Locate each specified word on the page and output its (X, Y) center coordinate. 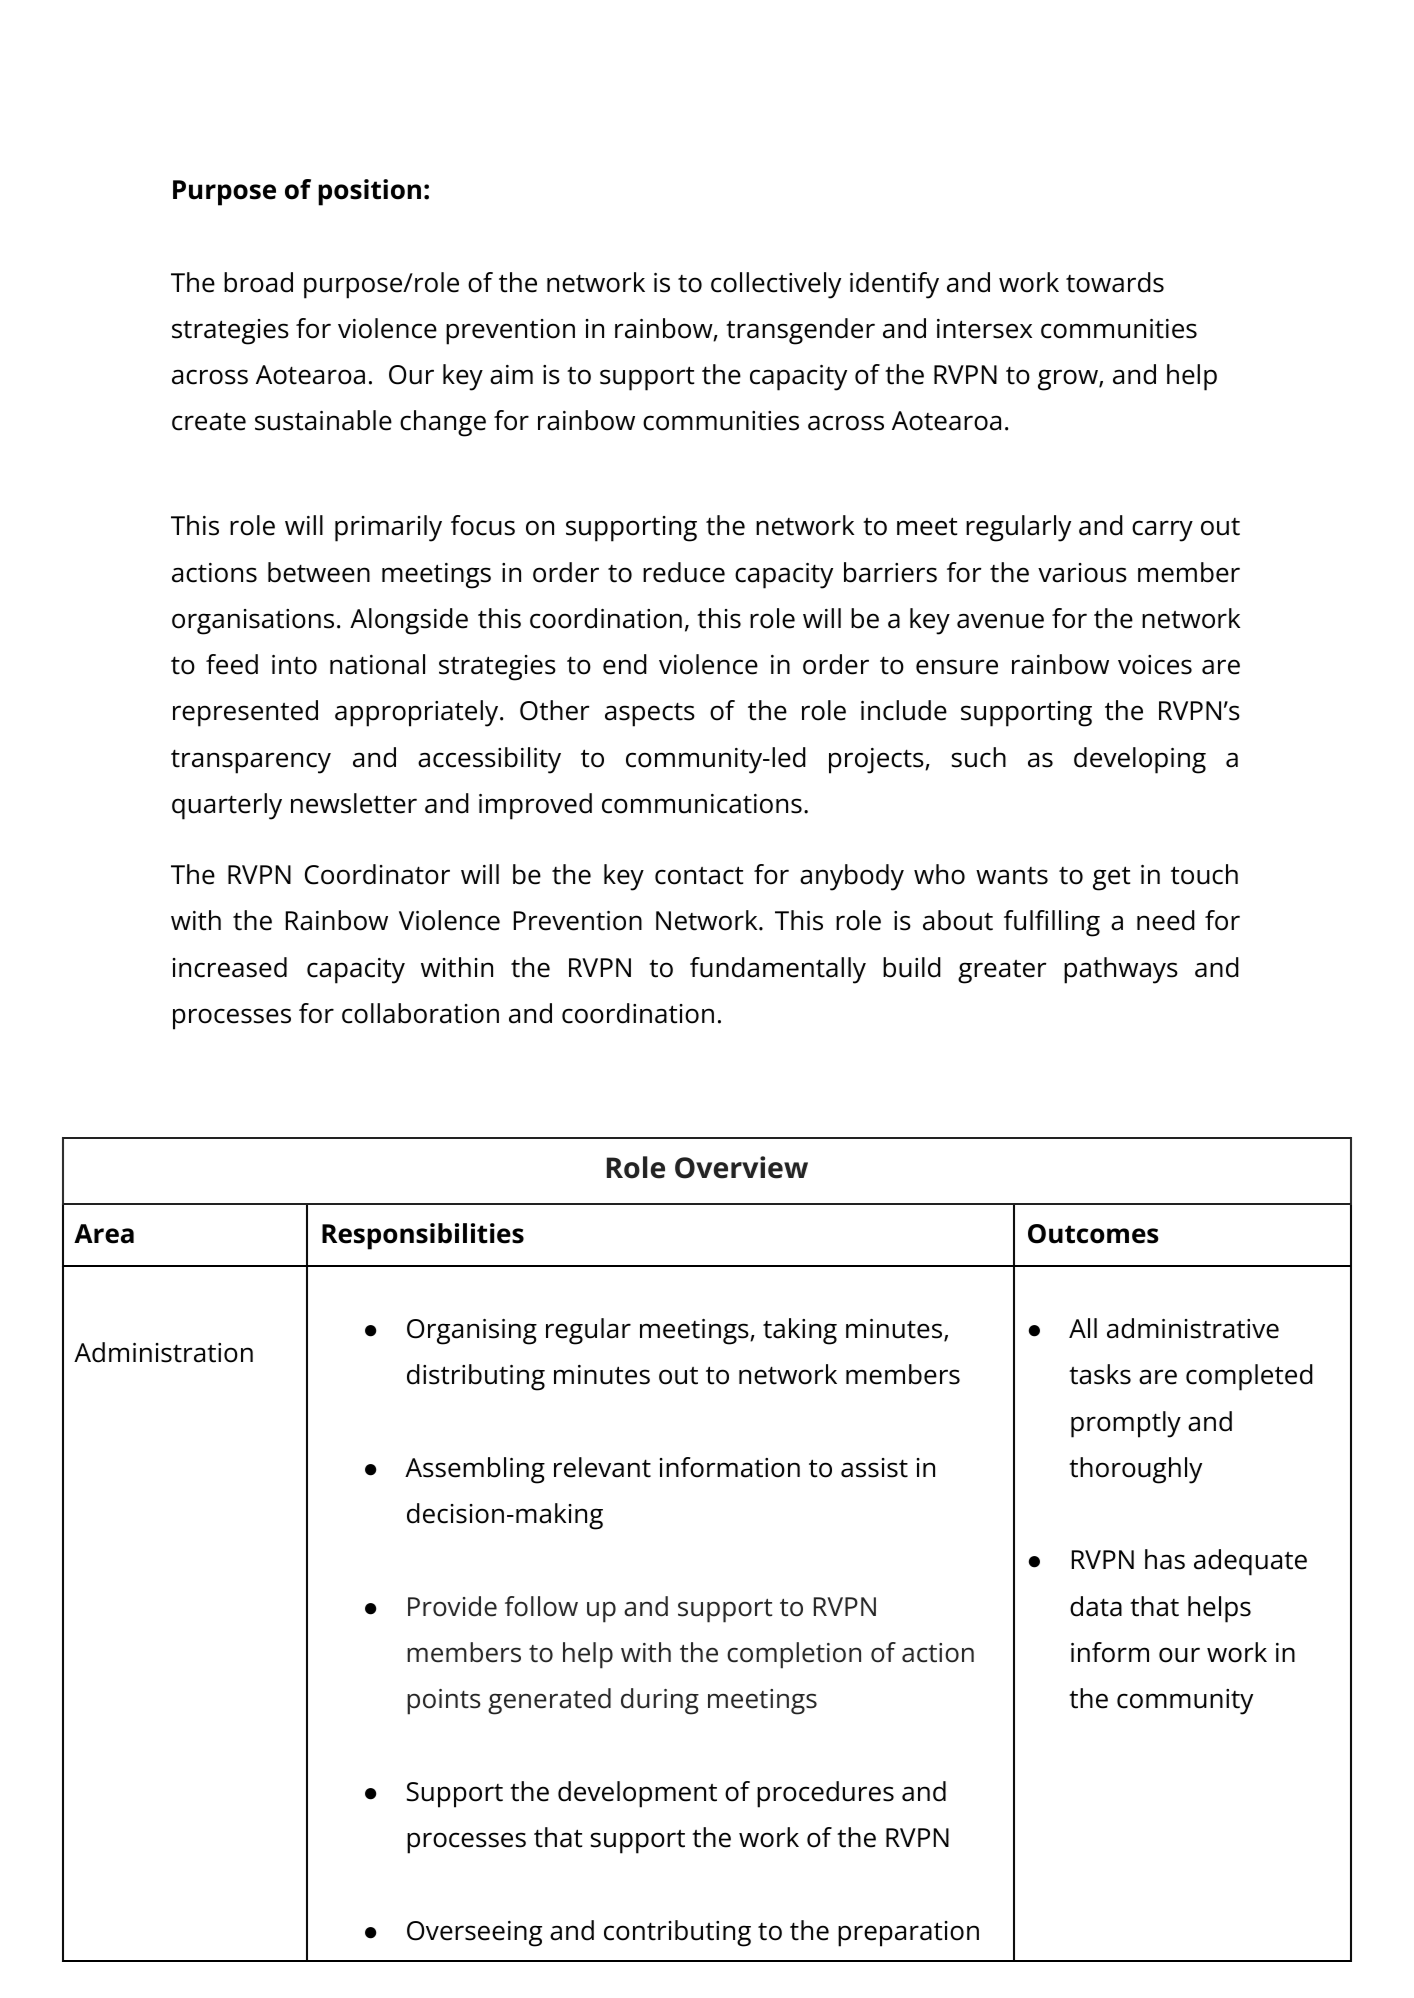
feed (232, 664)
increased (230, 967)
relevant (602, 1467)
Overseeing (474, 1934)
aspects (650, 714)
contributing (677, 1933)
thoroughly (1135, 1470)
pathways (1121, 970)
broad (258, 282)
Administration (163, 1352)
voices (1155, 665)
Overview (741, 1167)
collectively (776, 285)
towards (1115, 282)
